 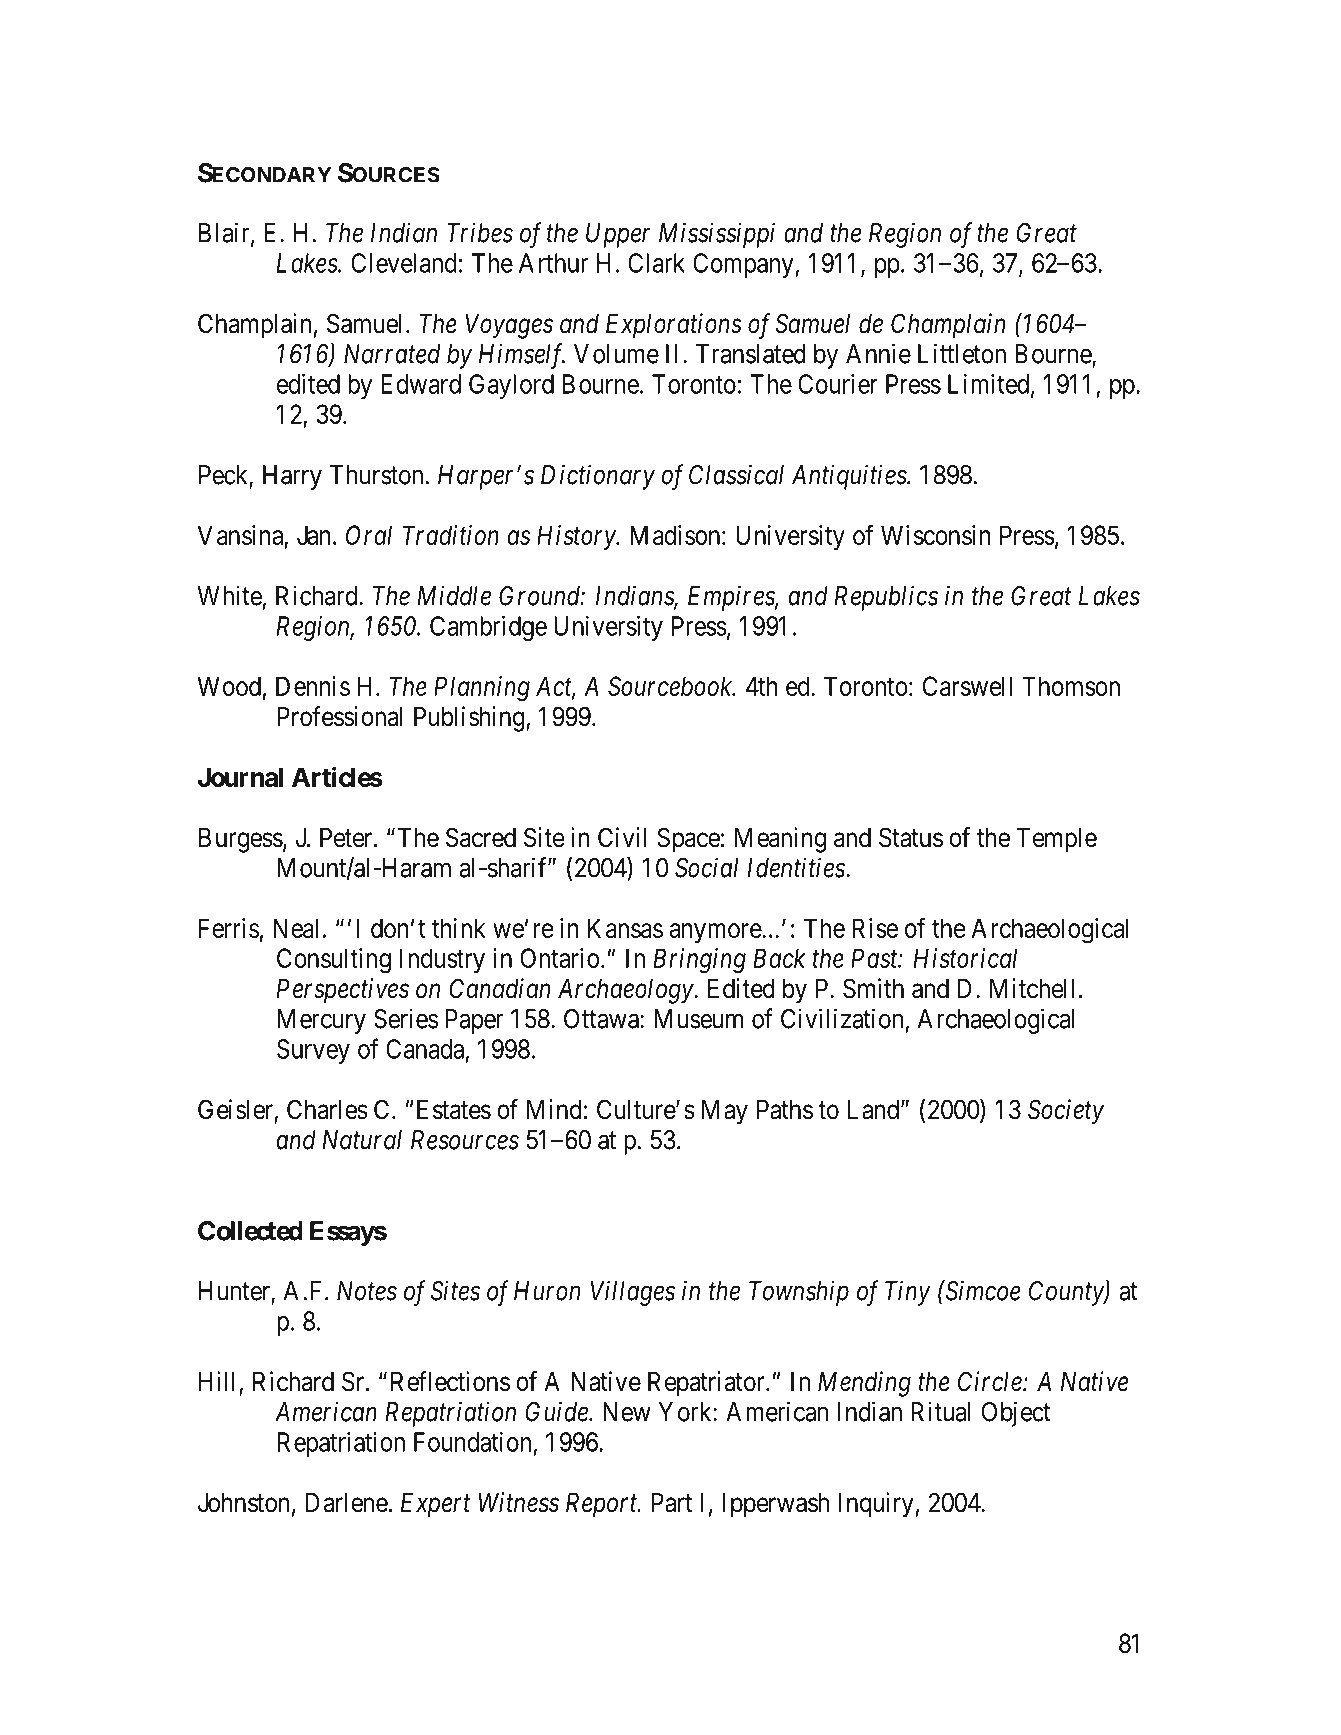 I want to click on Littleton, so click(x=962, y=353).
